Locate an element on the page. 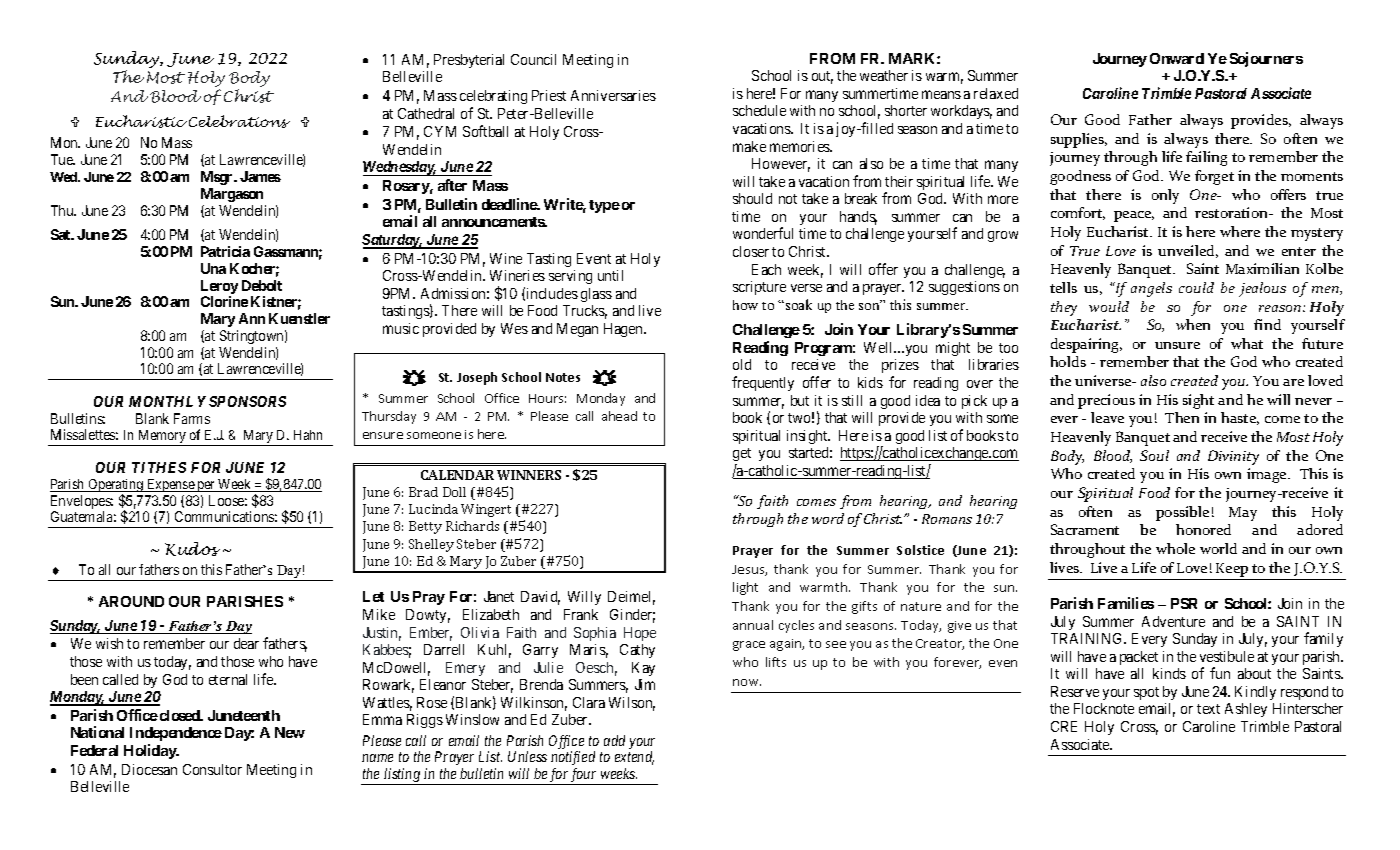  dear is located at coordinates (246, 643).
